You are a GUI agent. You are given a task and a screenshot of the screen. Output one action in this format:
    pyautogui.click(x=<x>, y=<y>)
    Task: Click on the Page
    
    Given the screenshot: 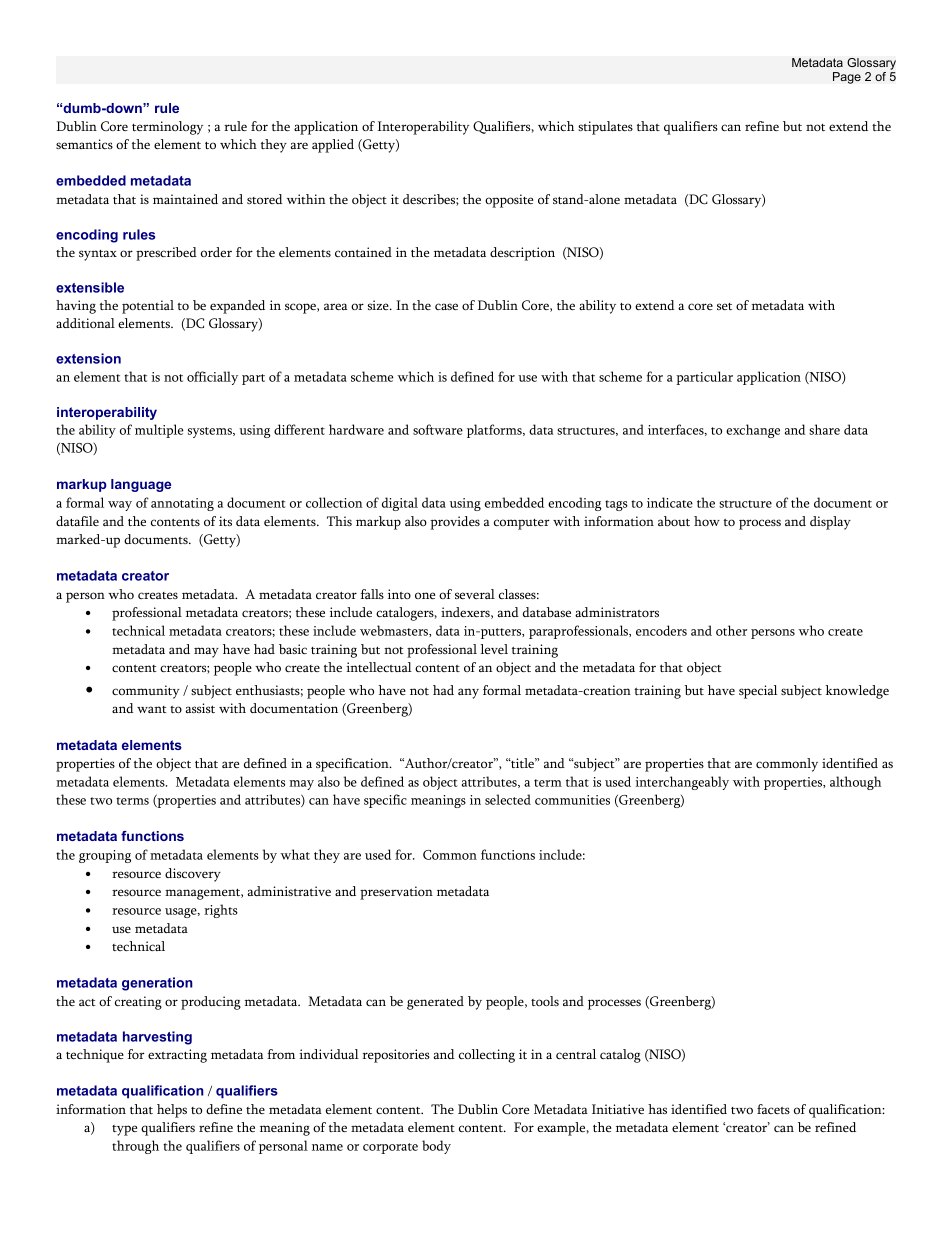 What is the action you would take?
    pyautogui.click(x=847, y=78)
